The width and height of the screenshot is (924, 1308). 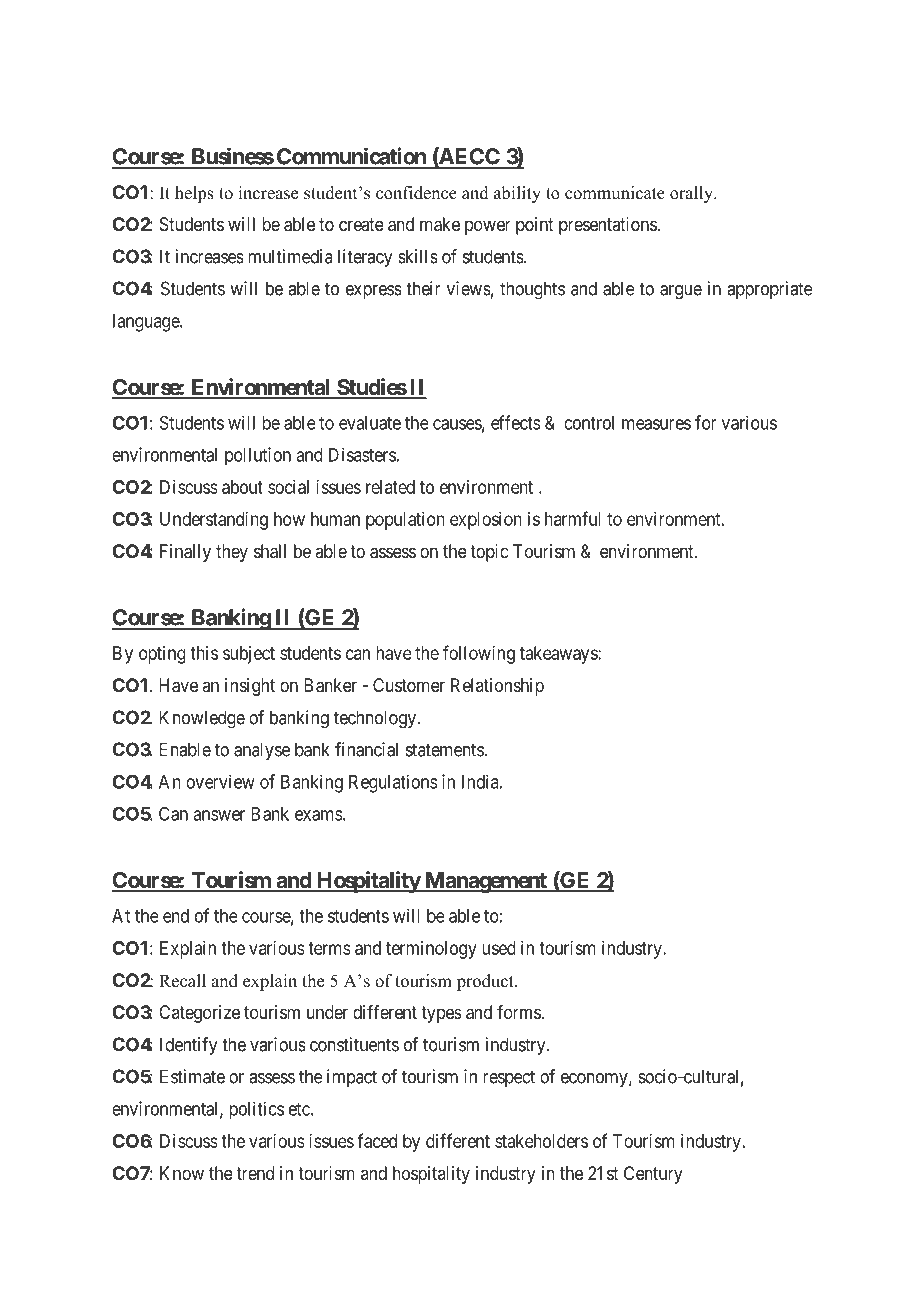 What do you see at coordinates (255, 1173) in the screenshot?
I see `trend` at bounding box center [255, 1173].
